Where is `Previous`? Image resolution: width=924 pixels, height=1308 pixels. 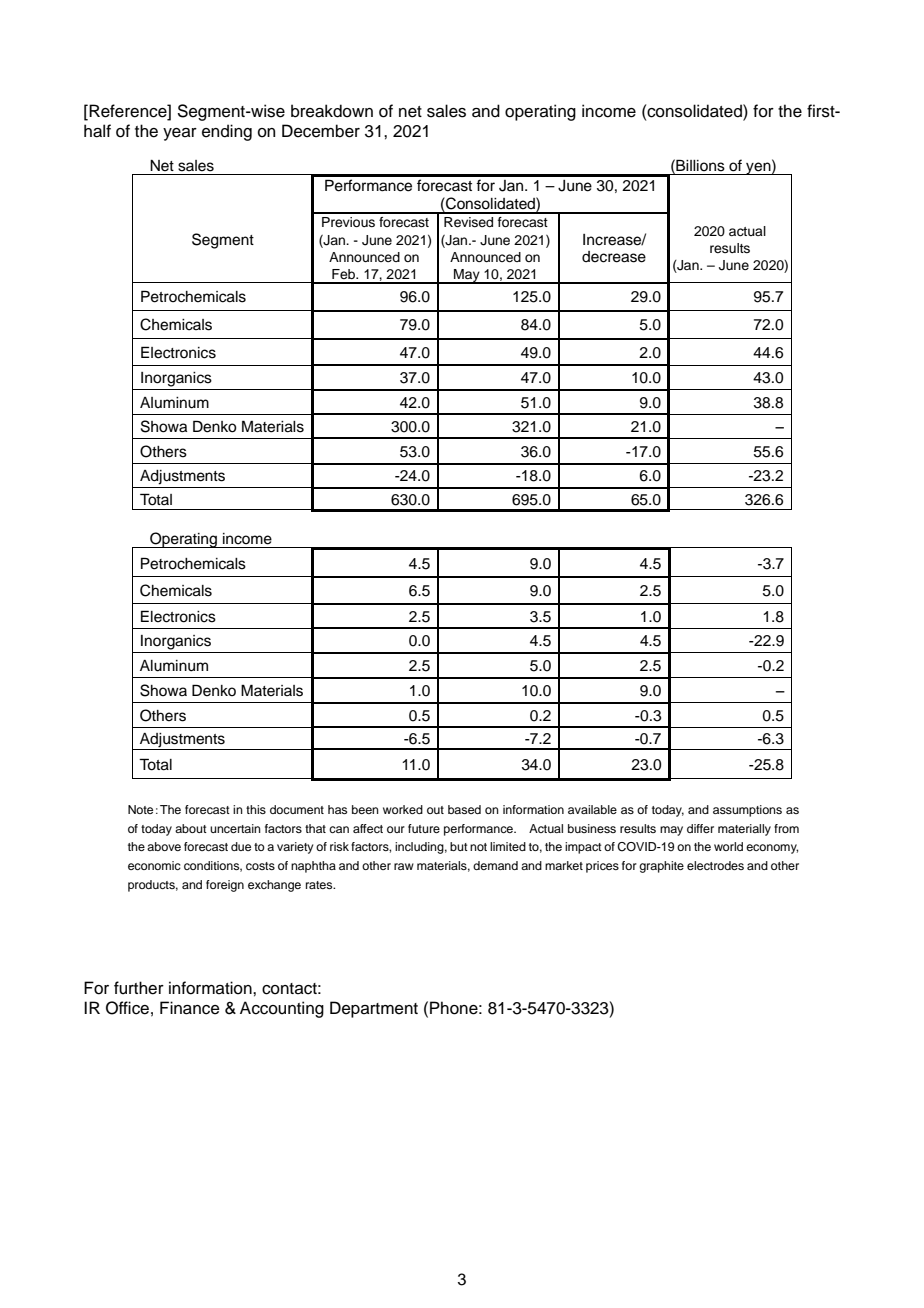
Previous is located at coordinates (348, 222).
